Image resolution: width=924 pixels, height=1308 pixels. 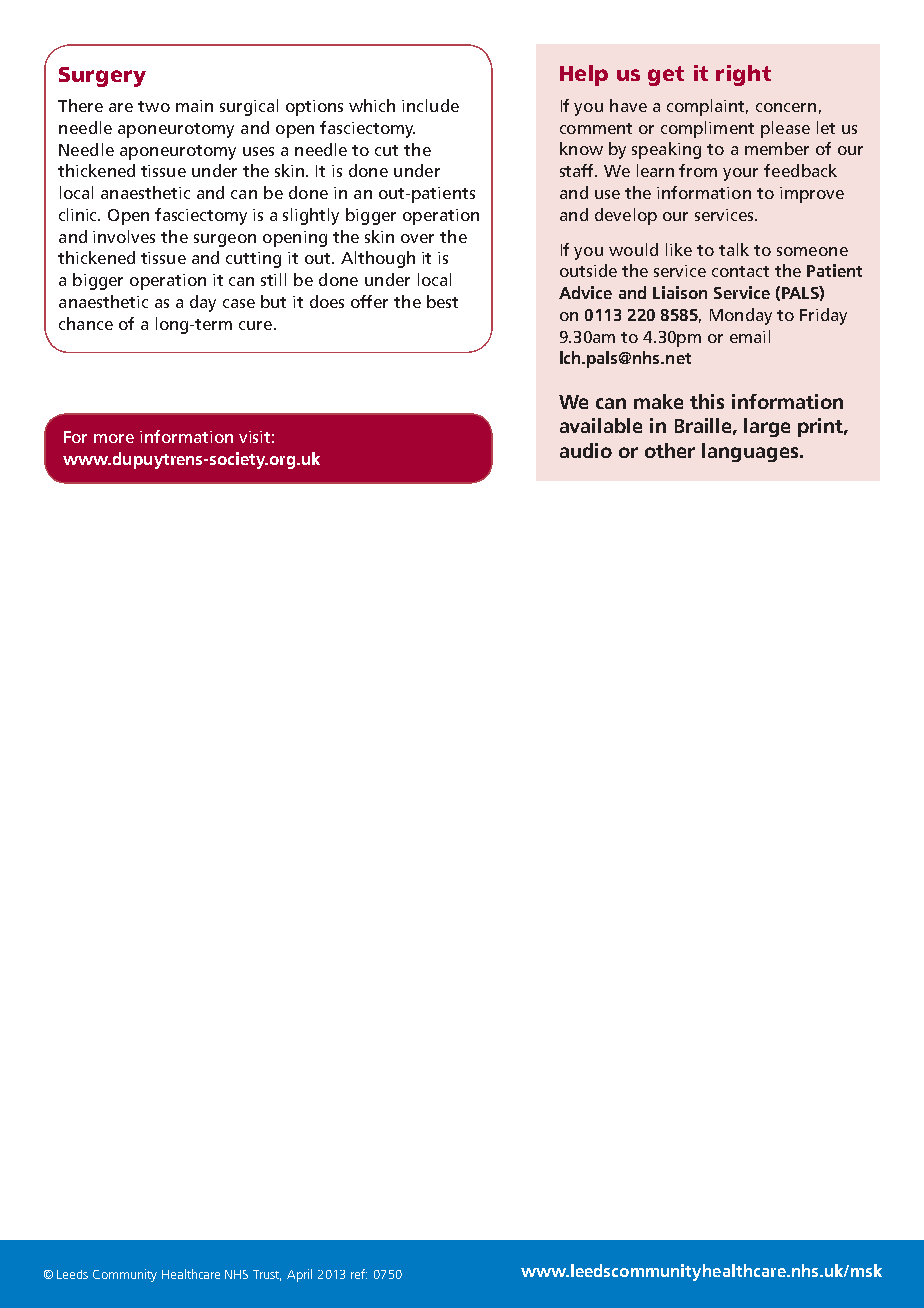 What do you see at coordinates (239, 303) in the screenshot?
I see `case` at bounding box center [239, 303].
